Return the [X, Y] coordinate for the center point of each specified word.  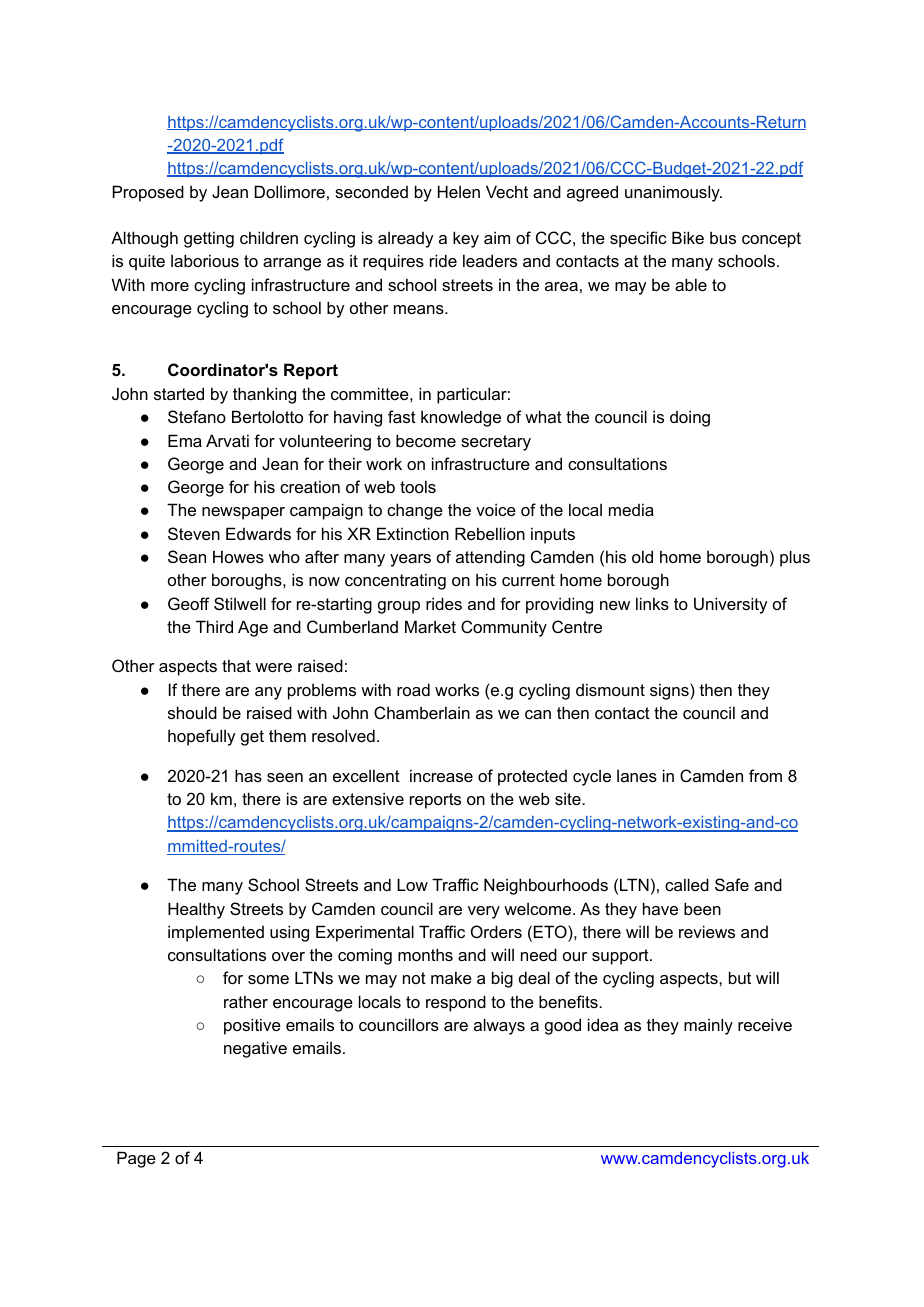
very [484, 912]
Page [136, 1159]
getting [209, 239]
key [466, 239]
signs [670, 691]
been [702, 908]
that [236, 665]
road [413, 689]
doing [690, 418]
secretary [496, 443]
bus [723, 237]
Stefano [197, 416]
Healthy [196, 910]
